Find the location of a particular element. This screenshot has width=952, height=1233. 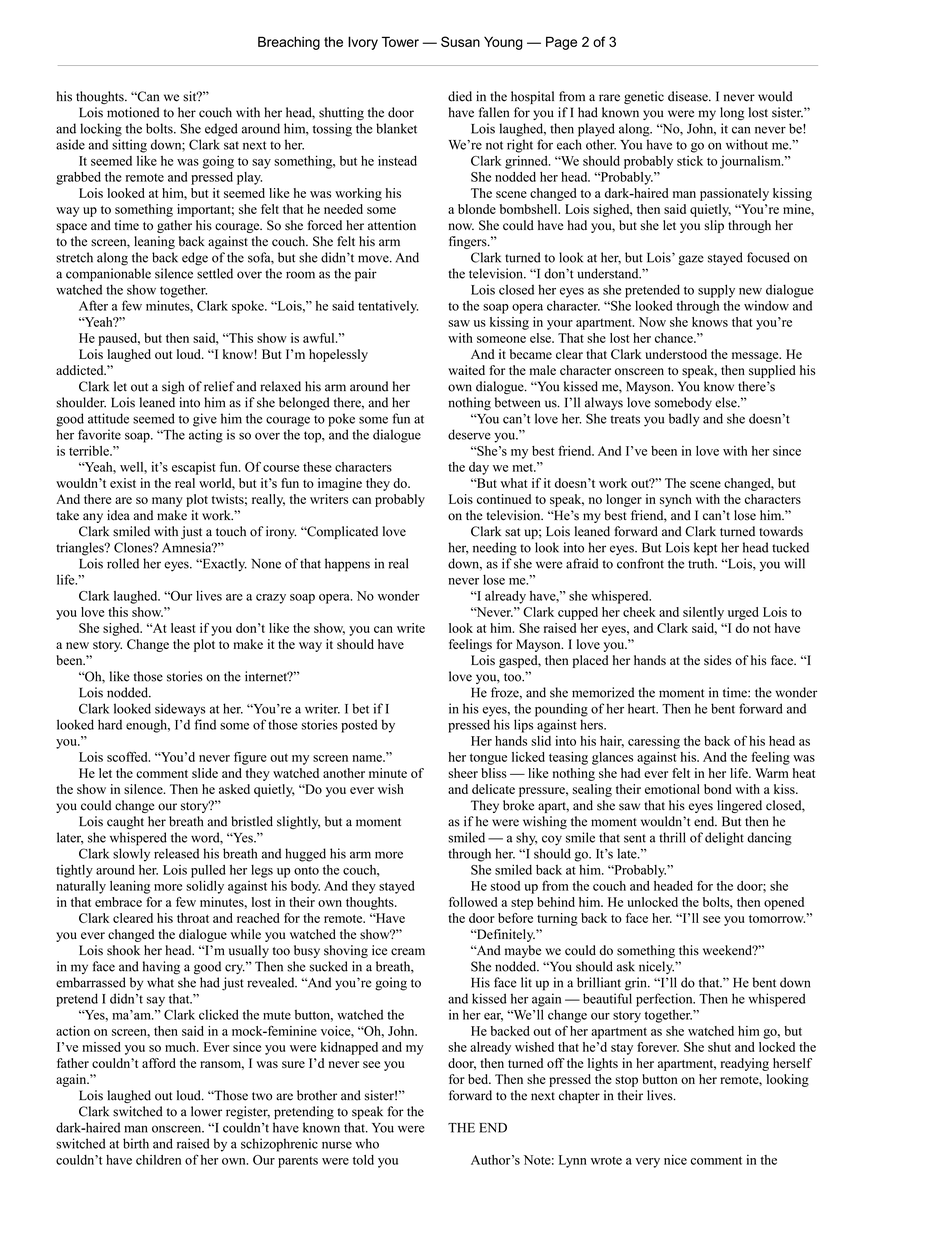

After is located at coordinates (93, 305).
